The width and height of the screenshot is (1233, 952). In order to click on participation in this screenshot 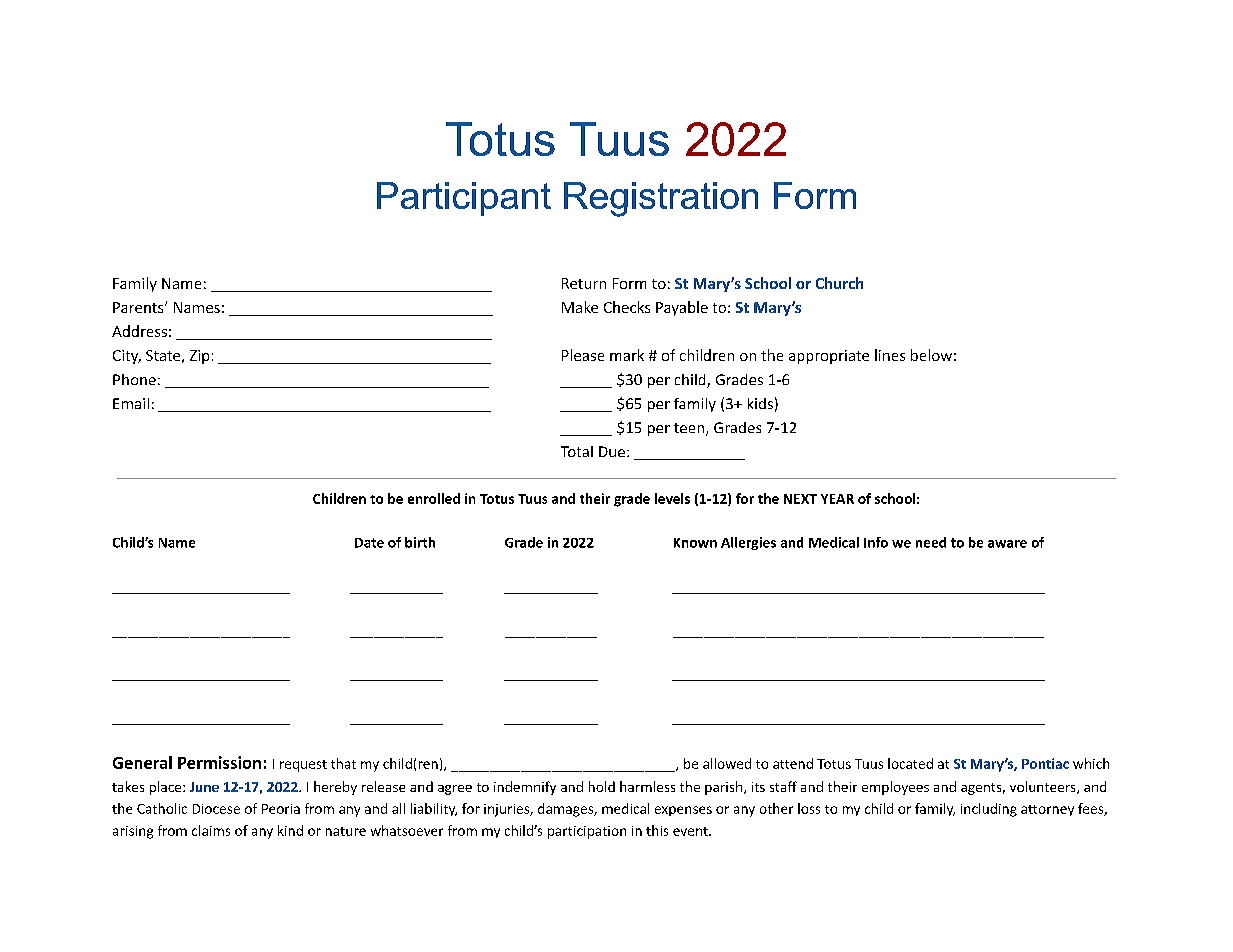, I will do `click(587, 832)`.
